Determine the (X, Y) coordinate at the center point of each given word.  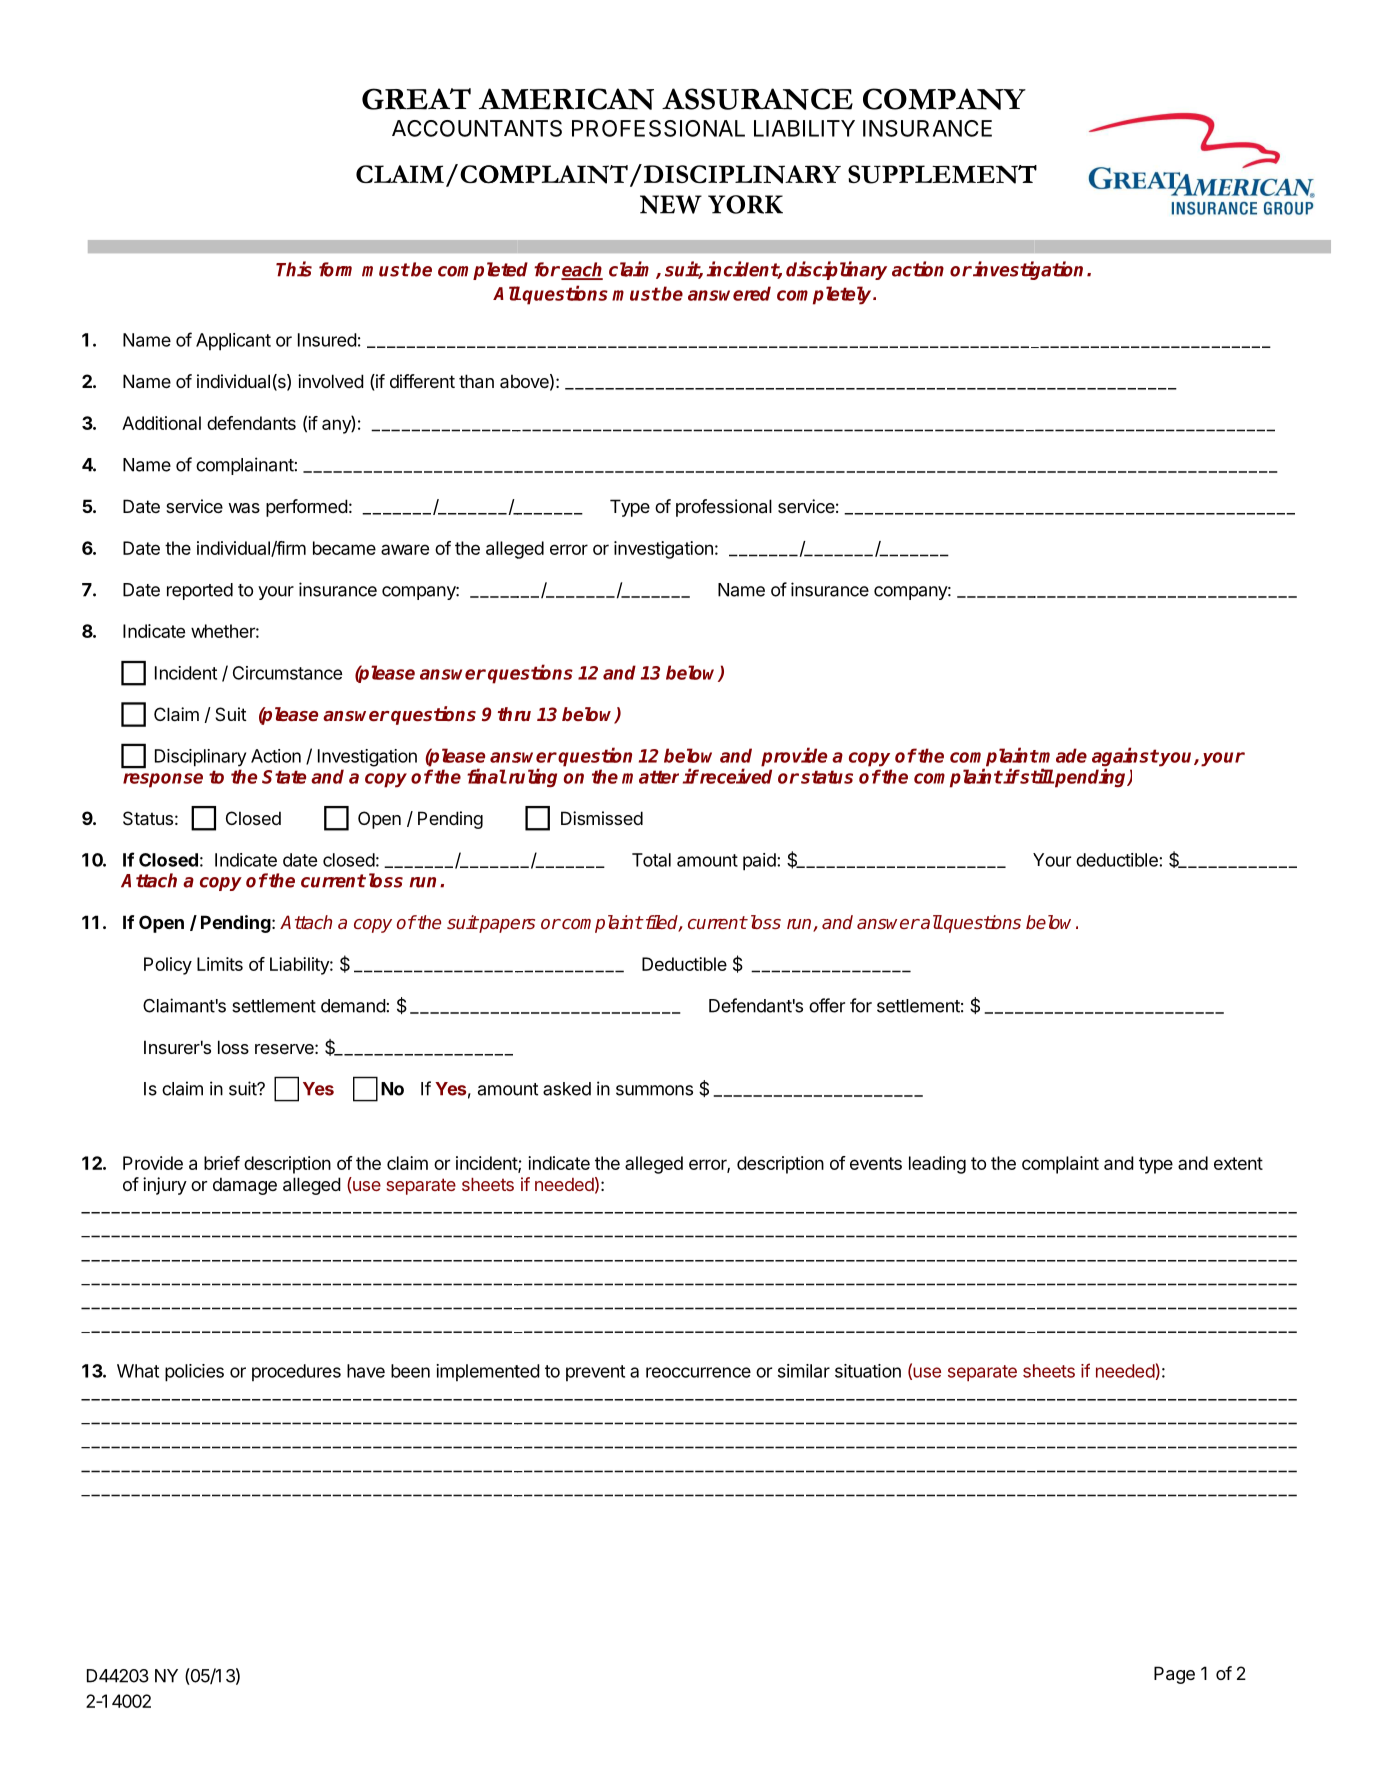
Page (1174, 1675)
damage (245, 1186)
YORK (745, 204)
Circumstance (287, 673)
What (138, 1371)
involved (331, 381)
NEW (671, 204)
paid (760, 862)
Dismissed (602, 818)
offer (827, 1005)
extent (1238, 1163)
